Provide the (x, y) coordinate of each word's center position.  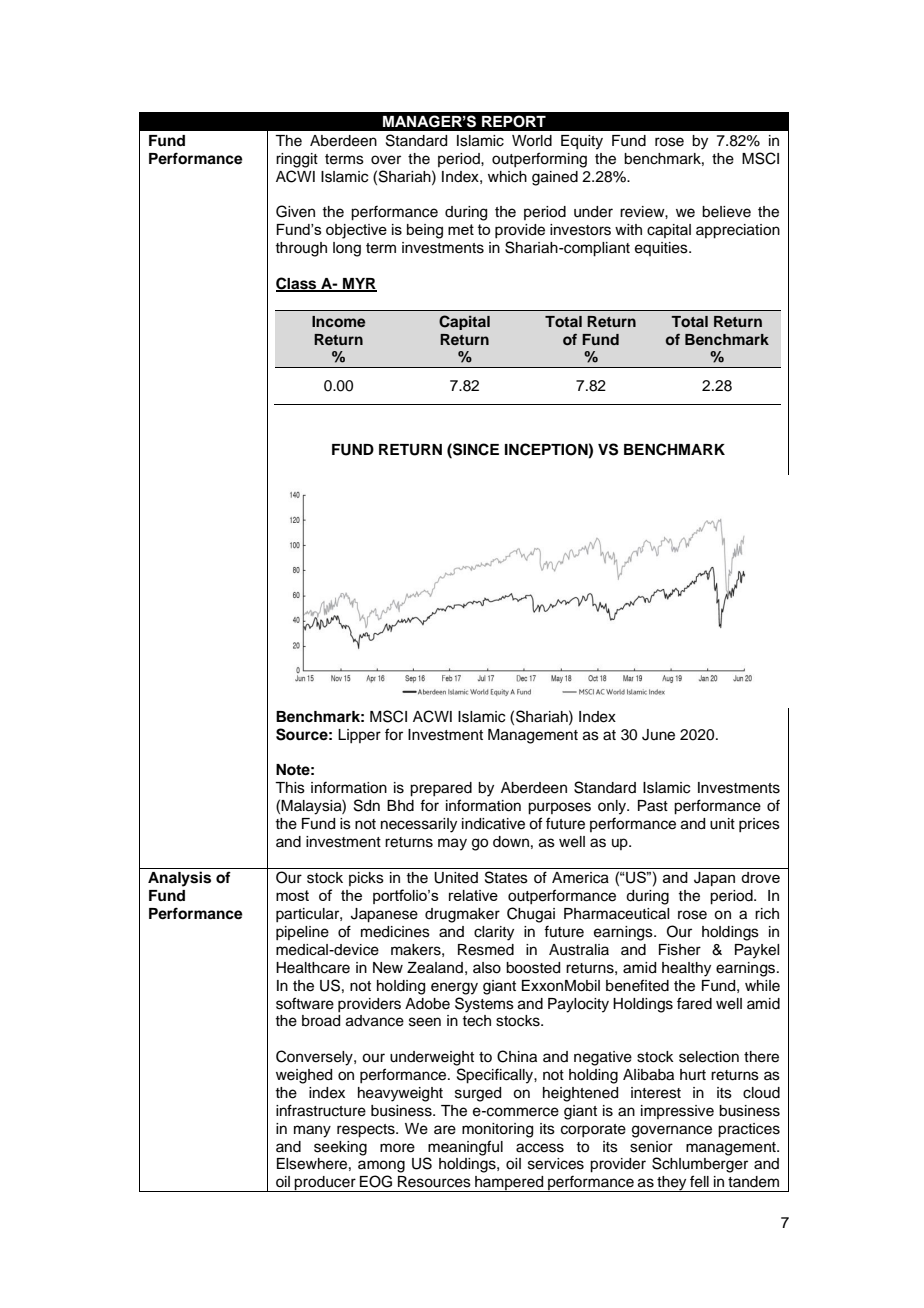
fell (699, 1181)
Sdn (367, 805)
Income (338, 321)
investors (580, 230)
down (511, 842)
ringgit (297, 160)
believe (726, 212)
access (540, 1148)
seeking (340, 1148)
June (658, 735)
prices (759, 825)
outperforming (539, 160)
